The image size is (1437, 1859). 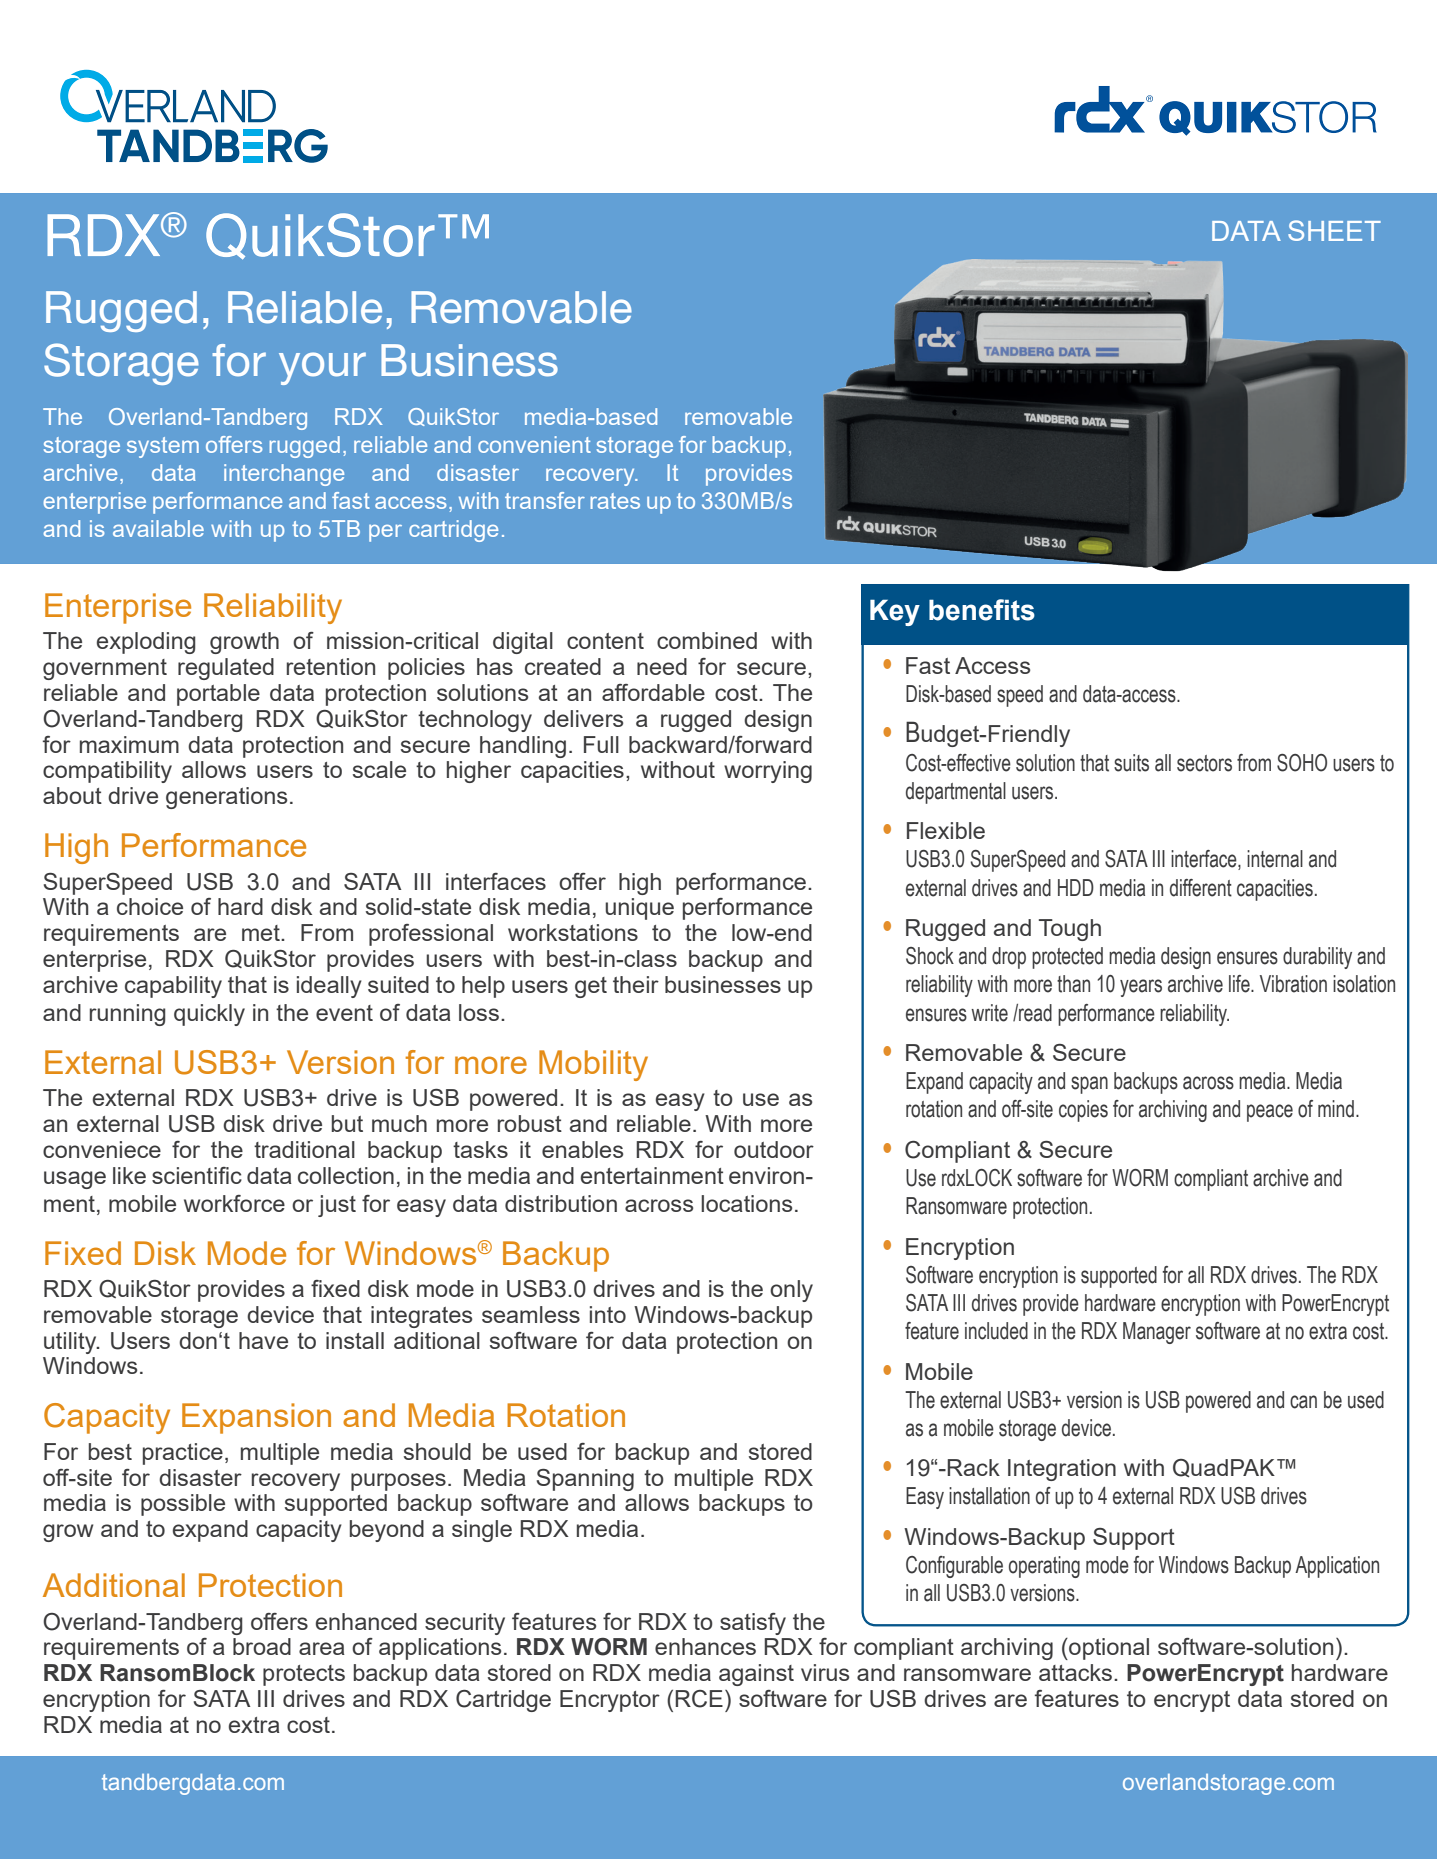 I want to click on convenient, so click(x=534, y=444).
